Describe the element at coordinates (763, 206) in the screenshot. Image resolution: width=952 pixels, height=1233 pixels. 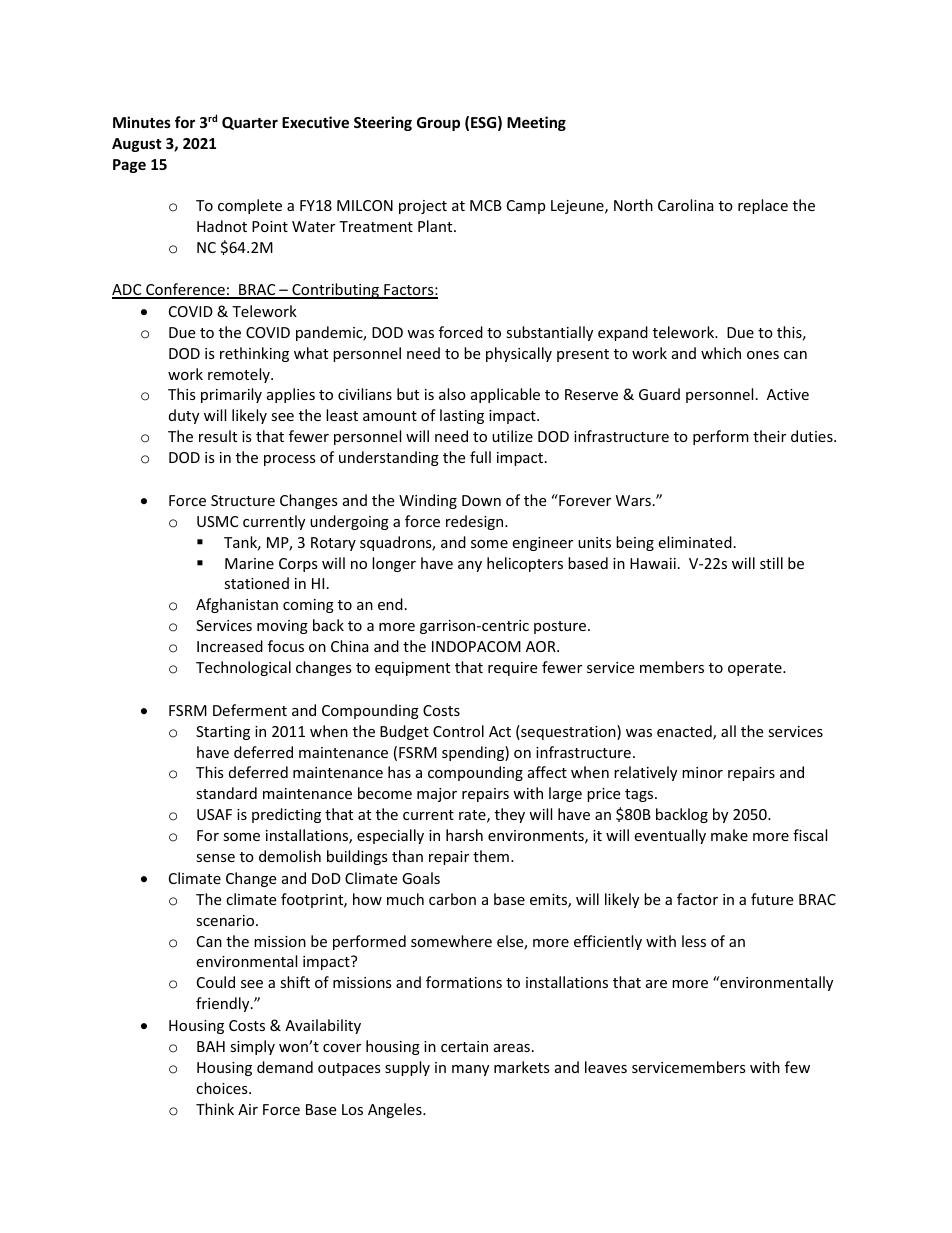
I see `replace` at that location.
